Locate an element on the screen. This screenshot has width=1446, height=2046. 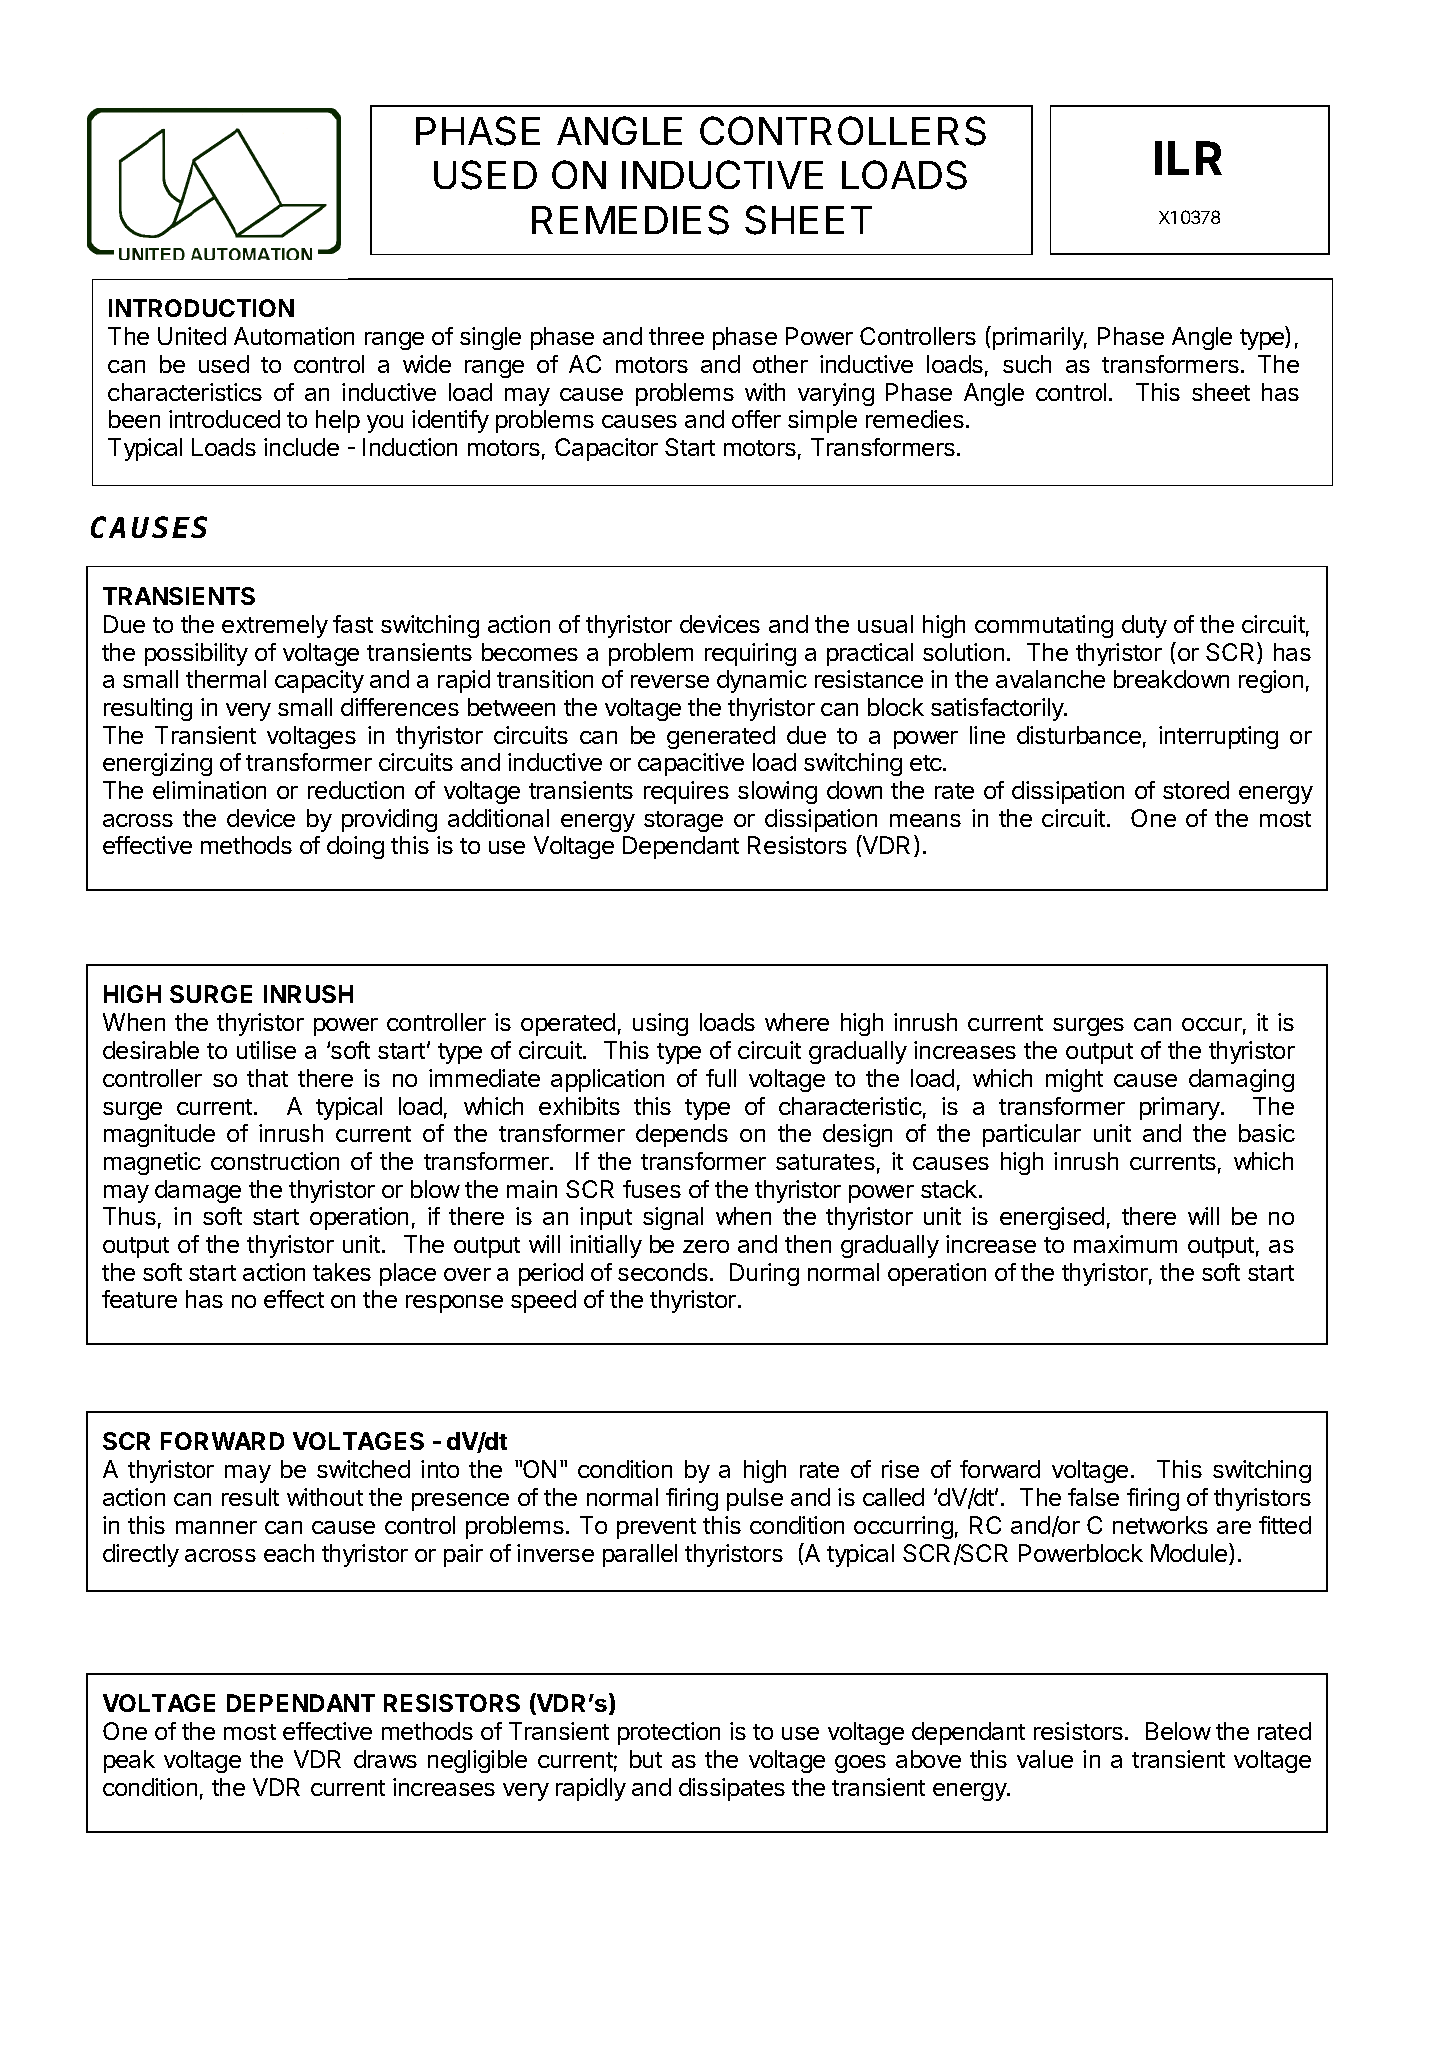
utilise is located at coordinates (266, 1050).
